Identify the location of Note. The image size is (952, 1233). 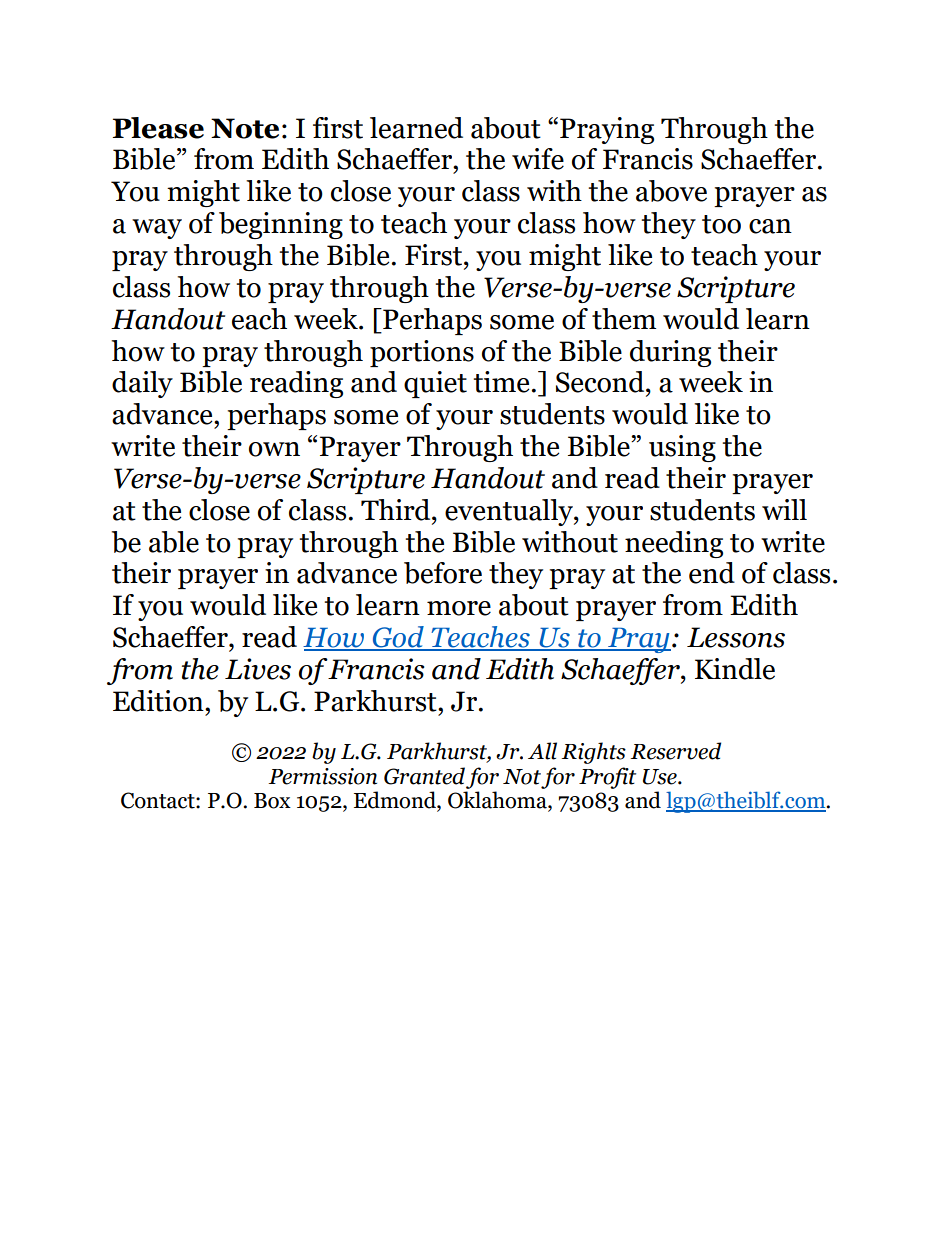
(245, 128).
